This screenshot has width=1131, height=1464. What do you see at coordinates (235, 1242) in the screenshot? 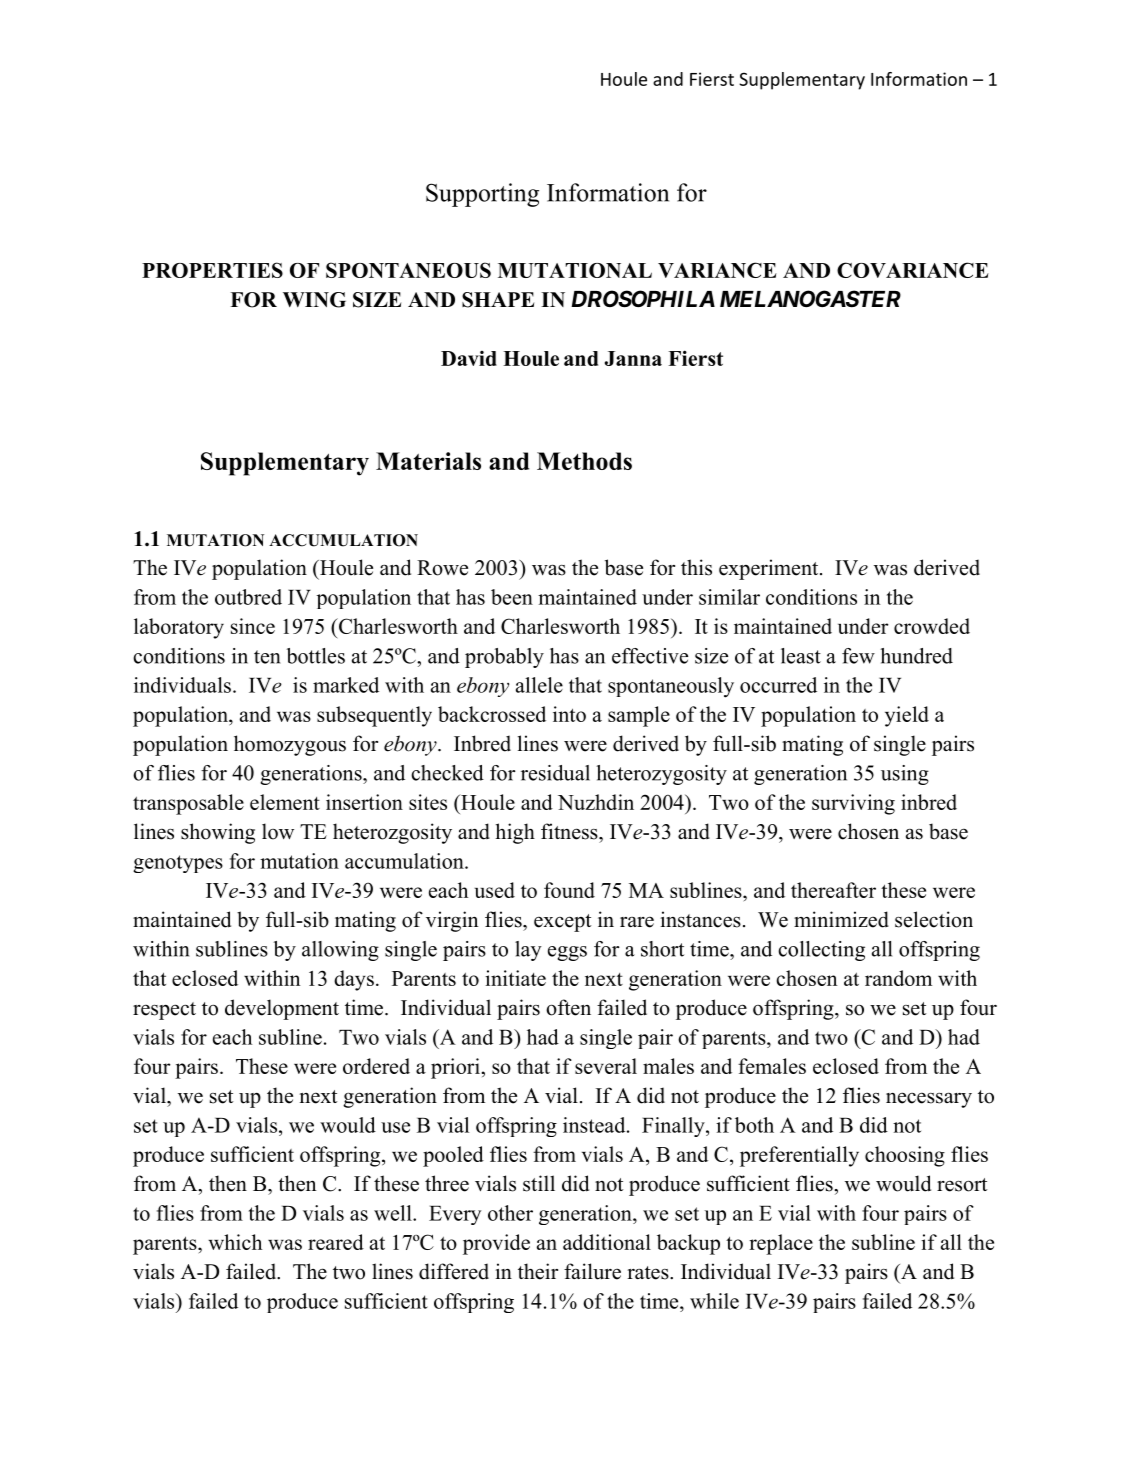
I see `which` at bounding box center [235, 1242].
